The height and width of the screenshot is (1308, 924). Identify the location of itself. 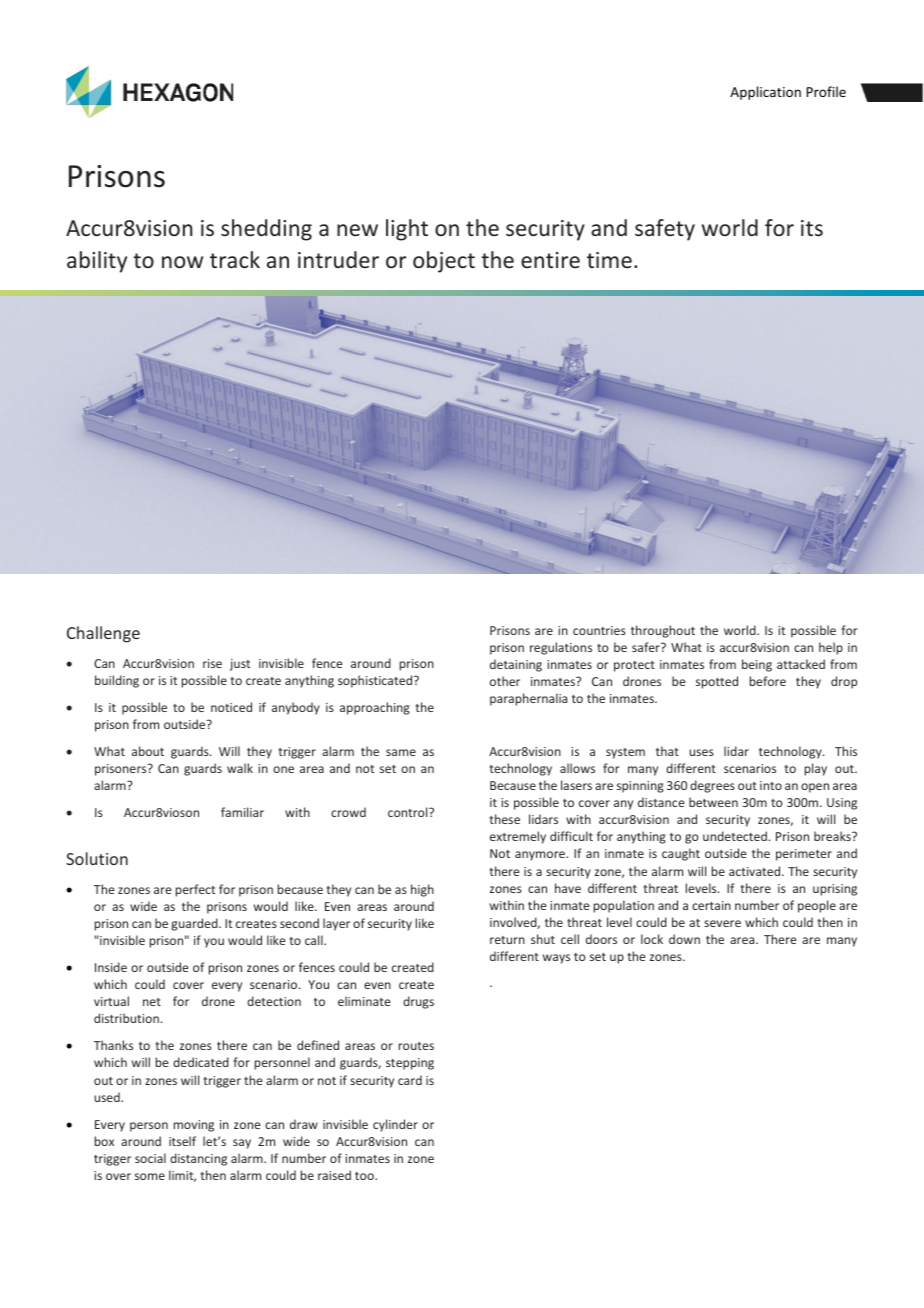
(182, 1141).
